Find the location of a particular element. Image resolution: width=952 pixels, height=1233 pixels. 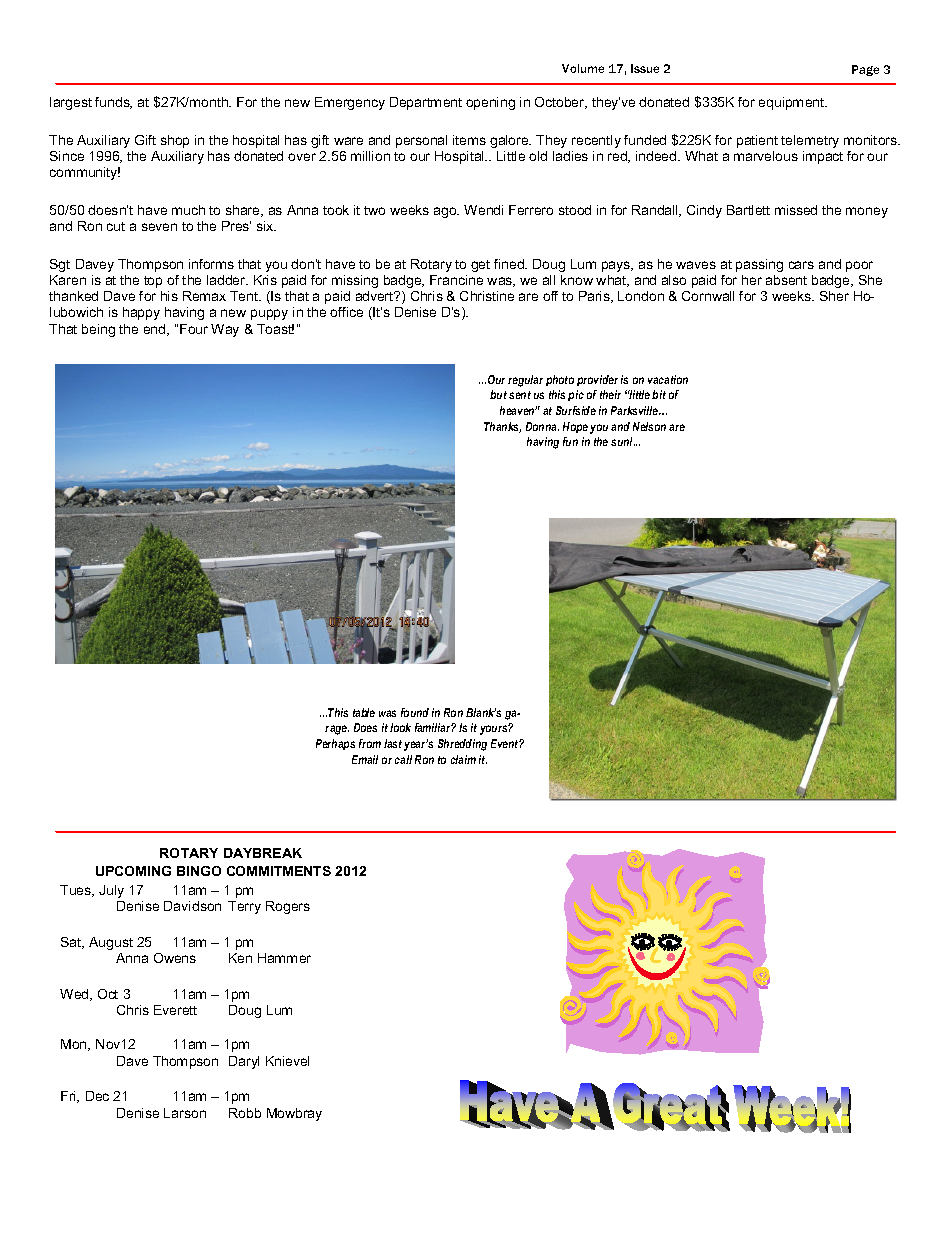

claim is located at coordinates (463, 759).
